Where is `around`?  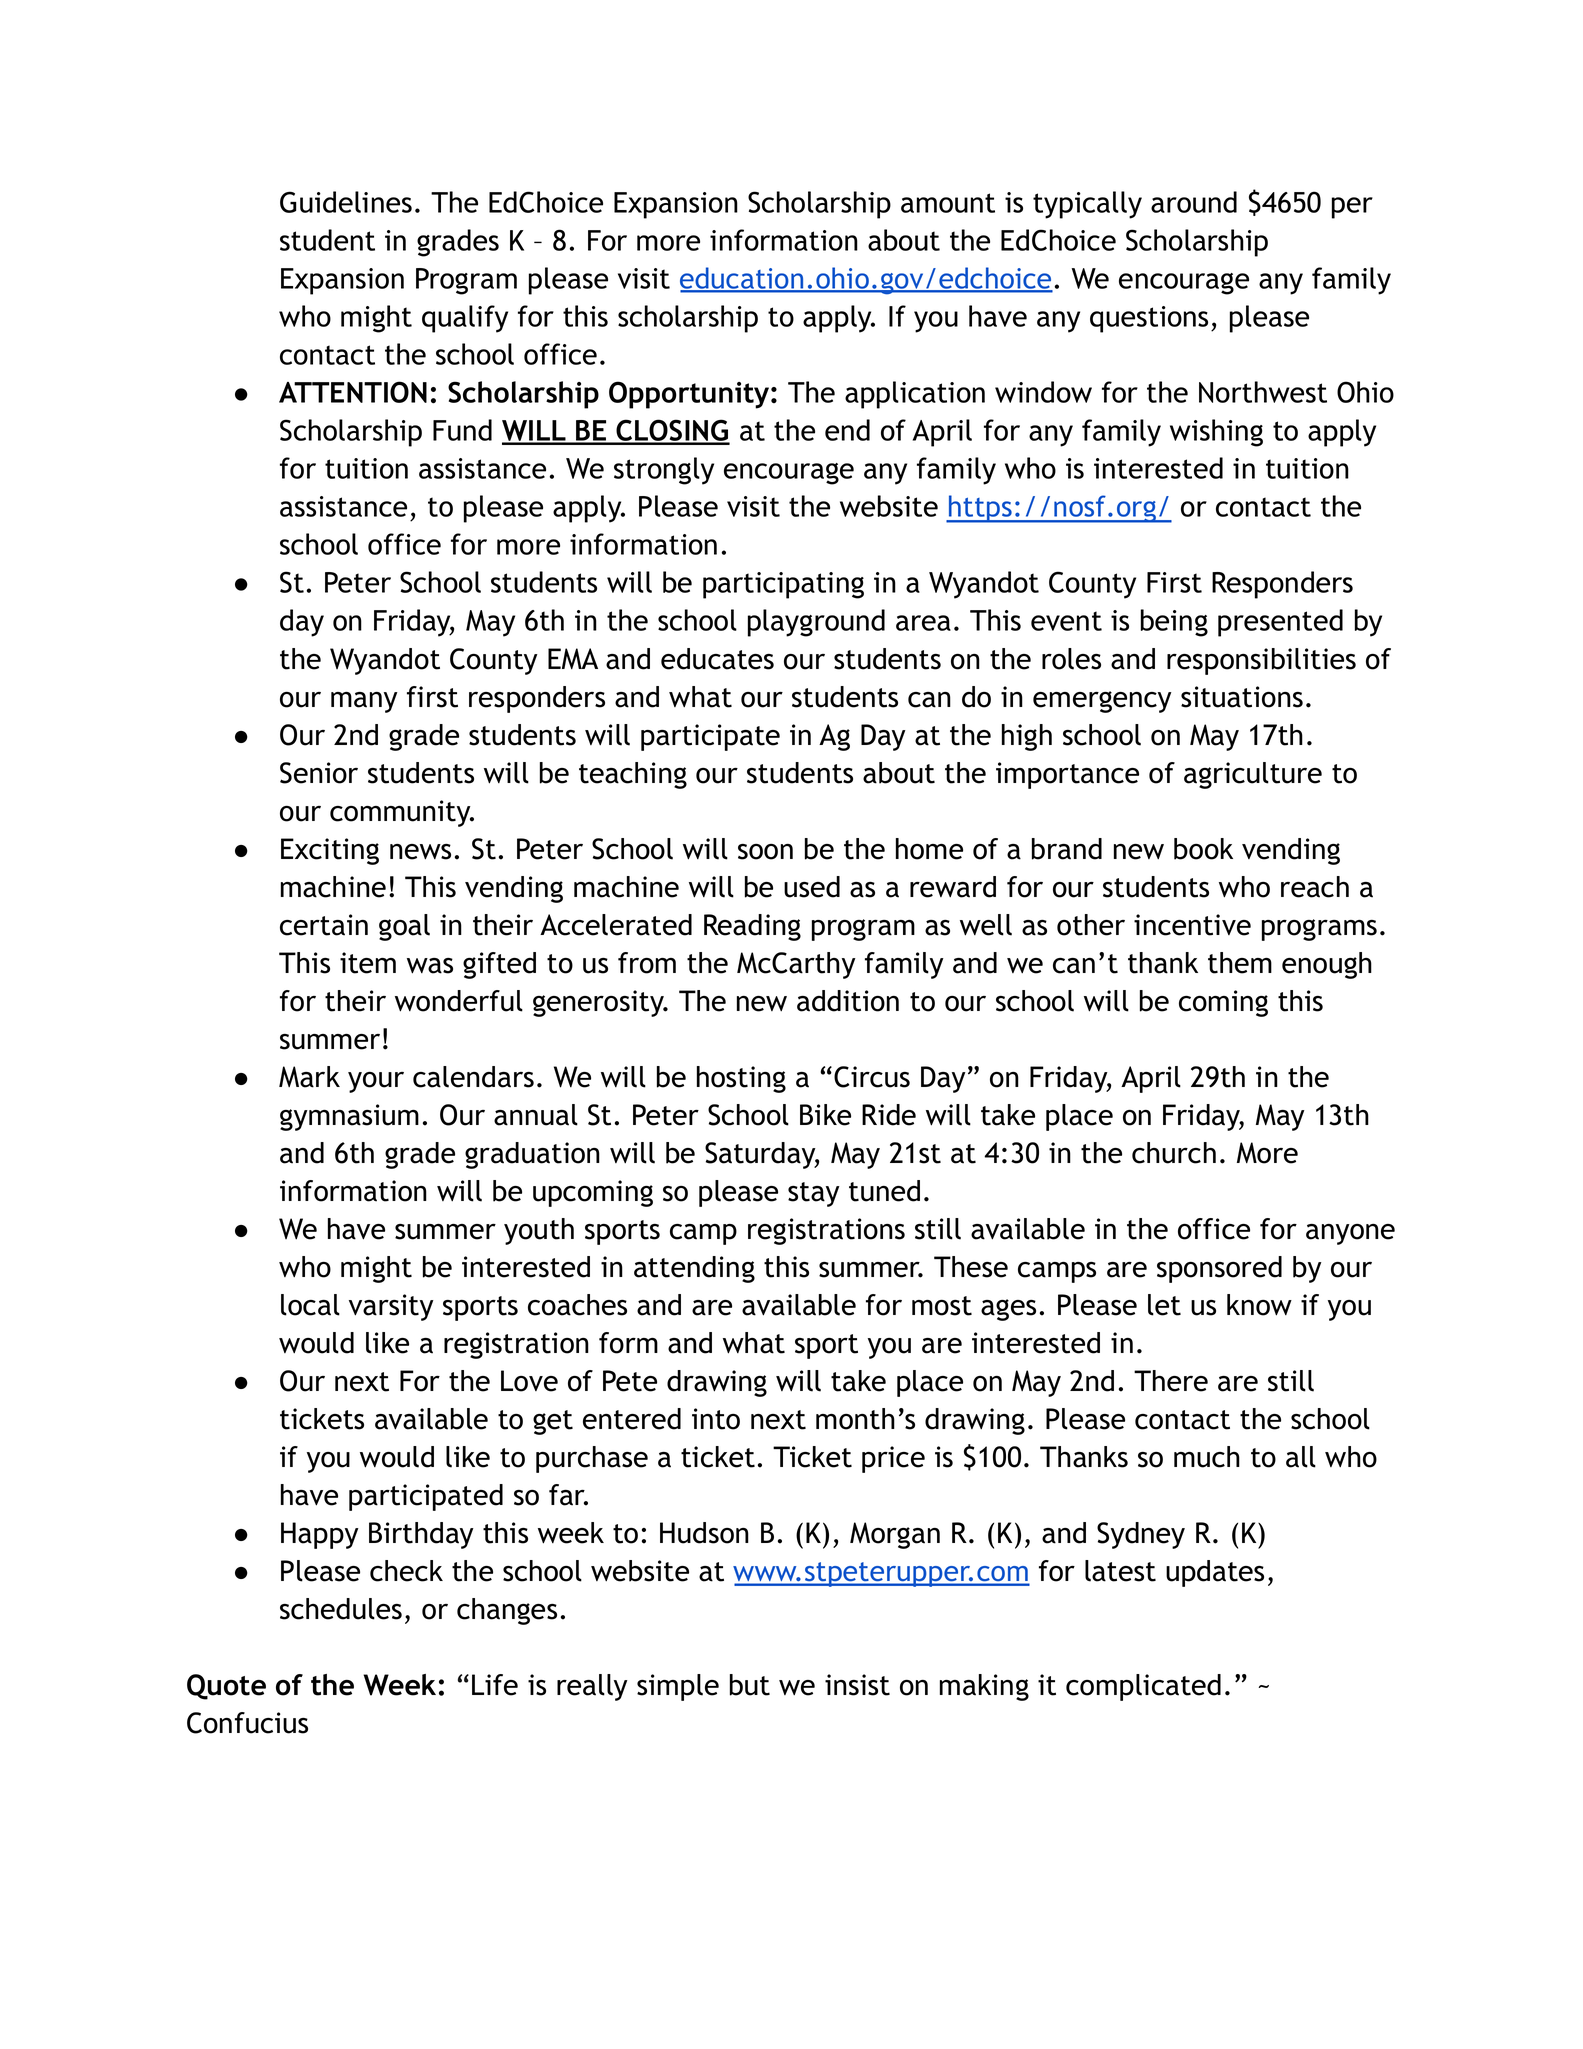
around is located at coordinates (1194, 202).
